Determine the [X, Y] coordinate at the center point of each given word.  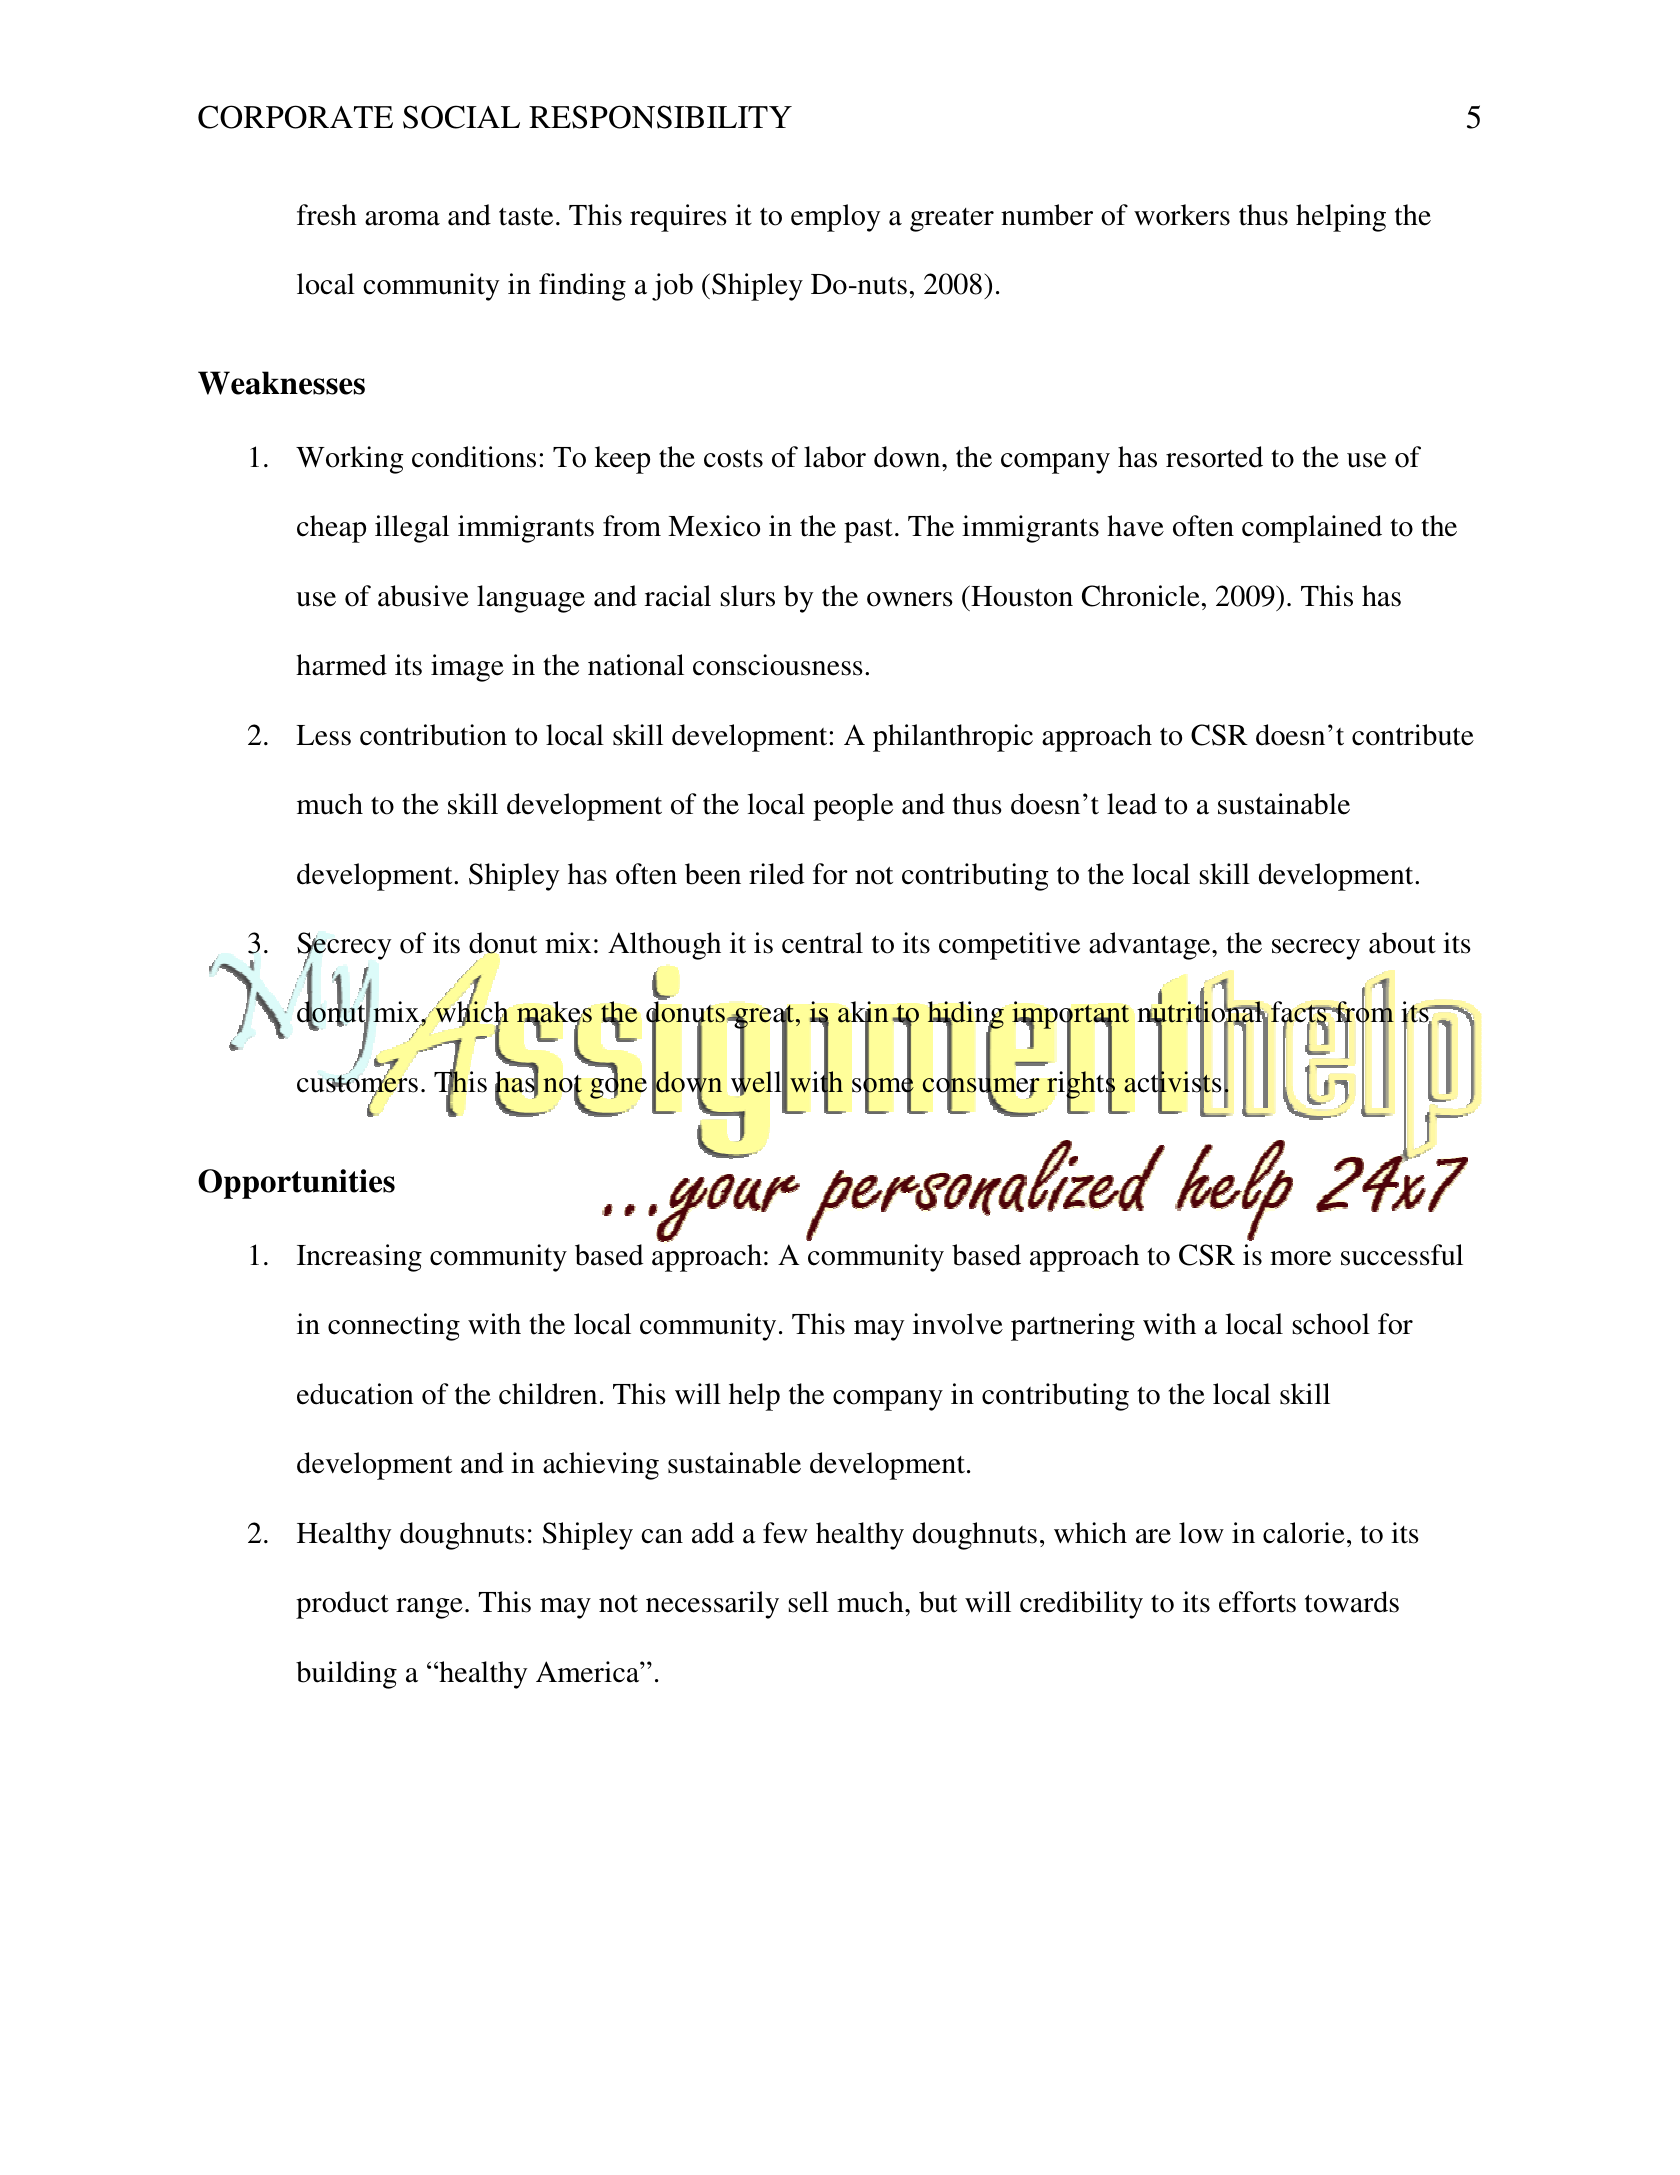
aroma [402, 218]
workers [1182, 215]
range [429, 1608]
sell [809, 1602]
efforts [1257, 1602]
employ [836, 218]
